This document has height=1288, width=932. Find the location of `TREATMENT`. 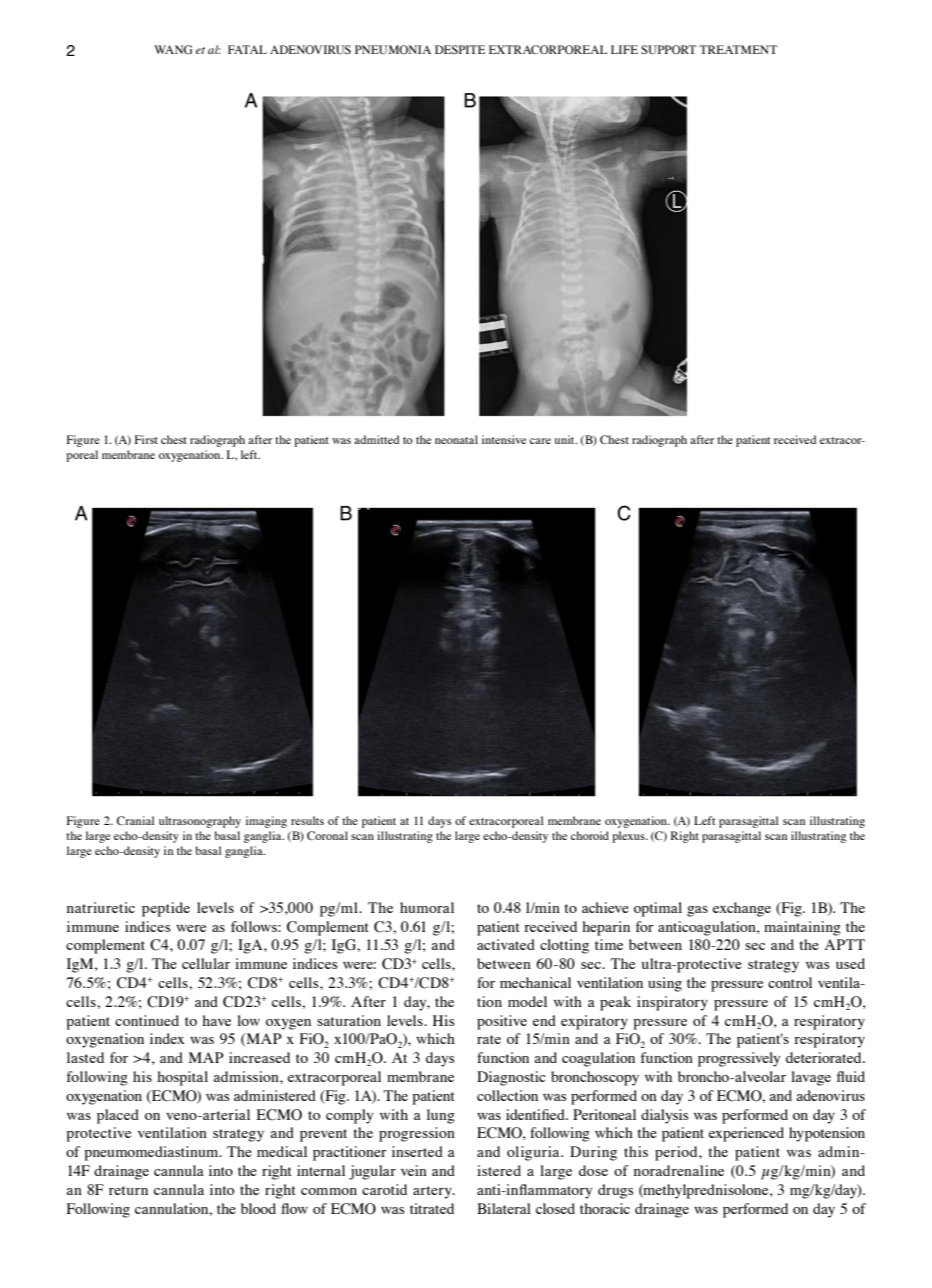

TREATMENT is located at coordinates (738, 49).
